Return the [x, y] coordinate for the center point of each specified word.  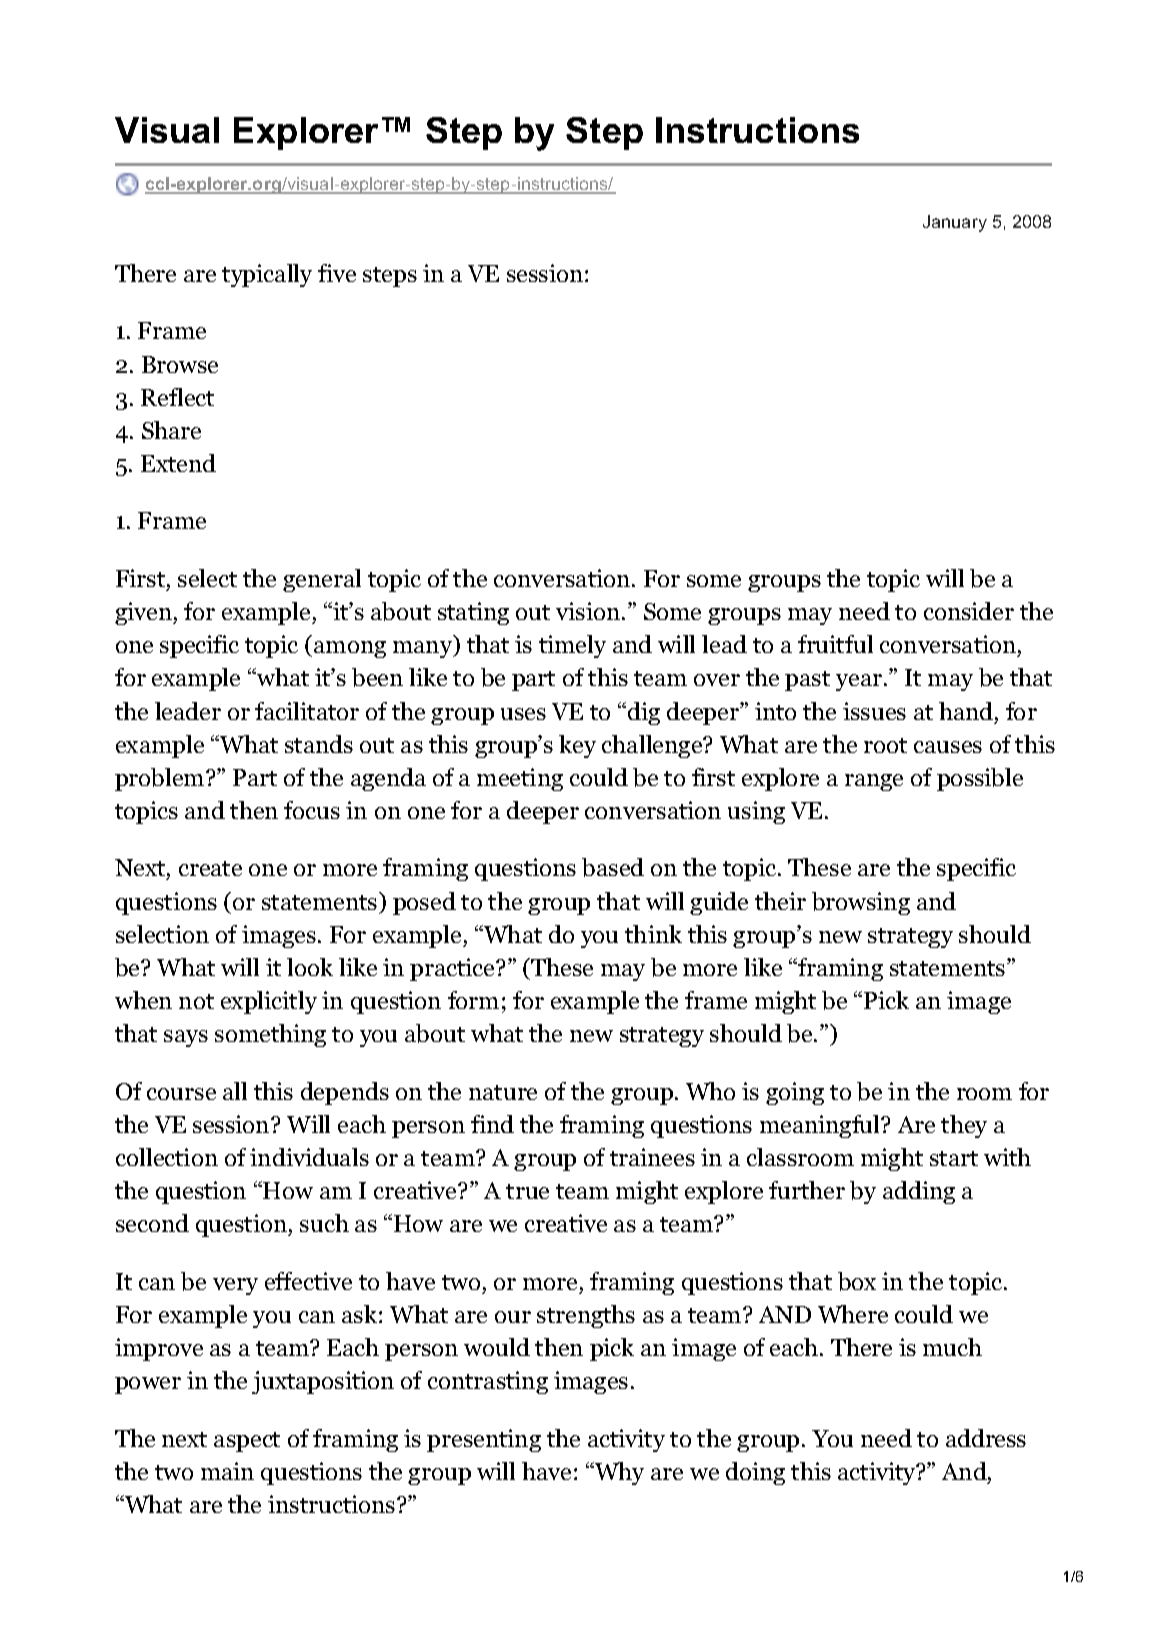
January [955, 223]
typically [267, 275]
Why [618, 1473]
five [337, 273]
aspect [247, 1442]
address [986, 1438]
